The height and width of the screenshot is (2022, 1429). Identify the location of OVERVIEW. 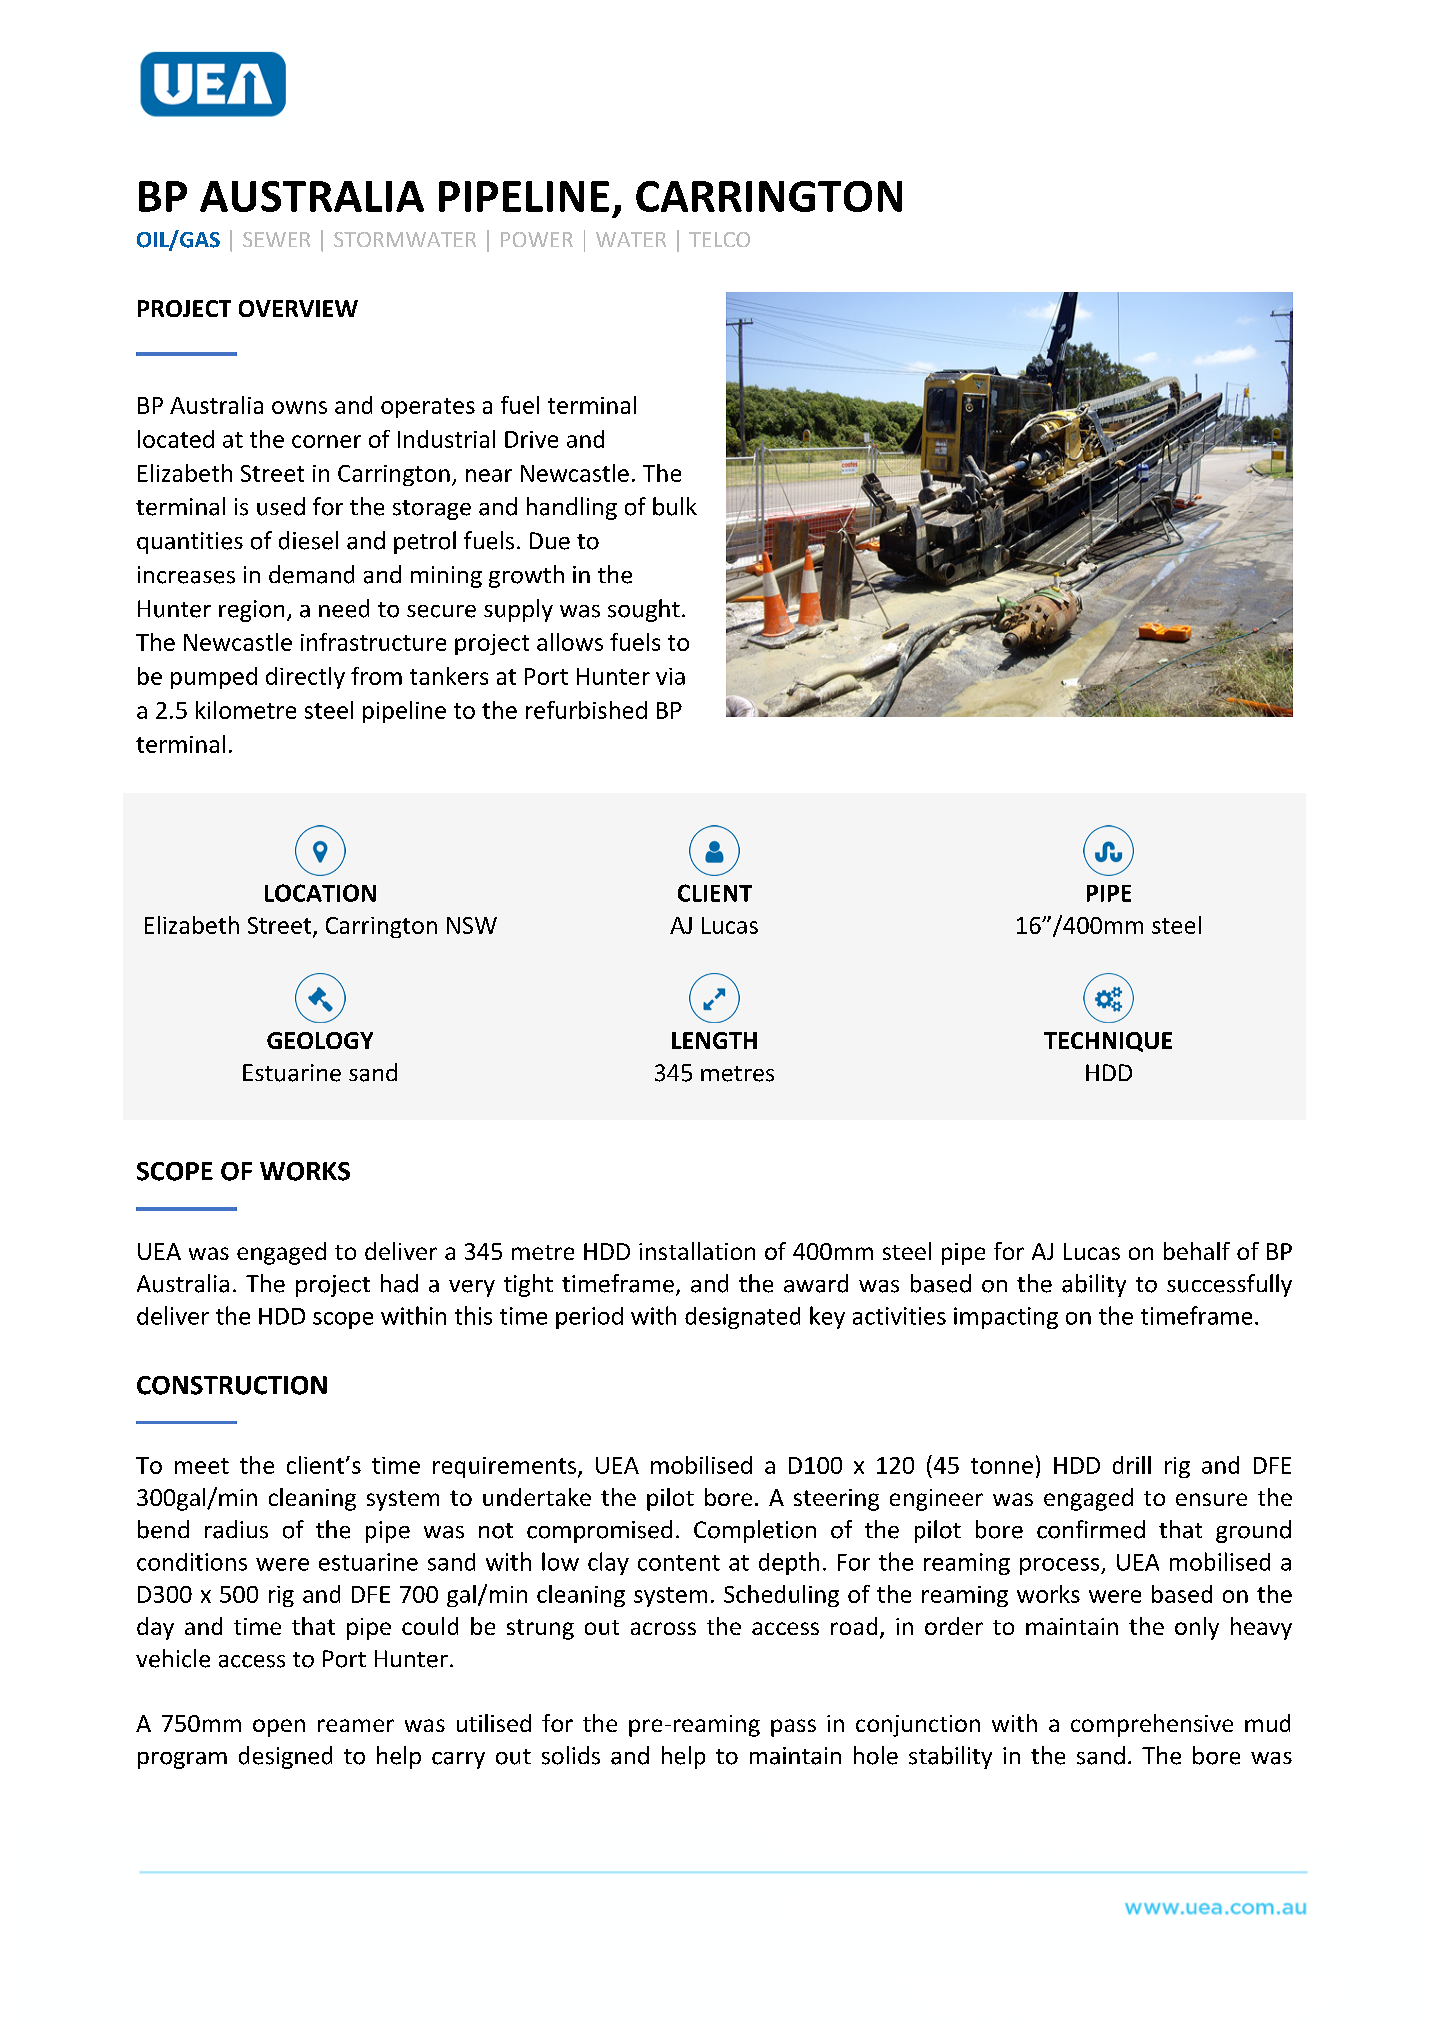
(298, 308).
